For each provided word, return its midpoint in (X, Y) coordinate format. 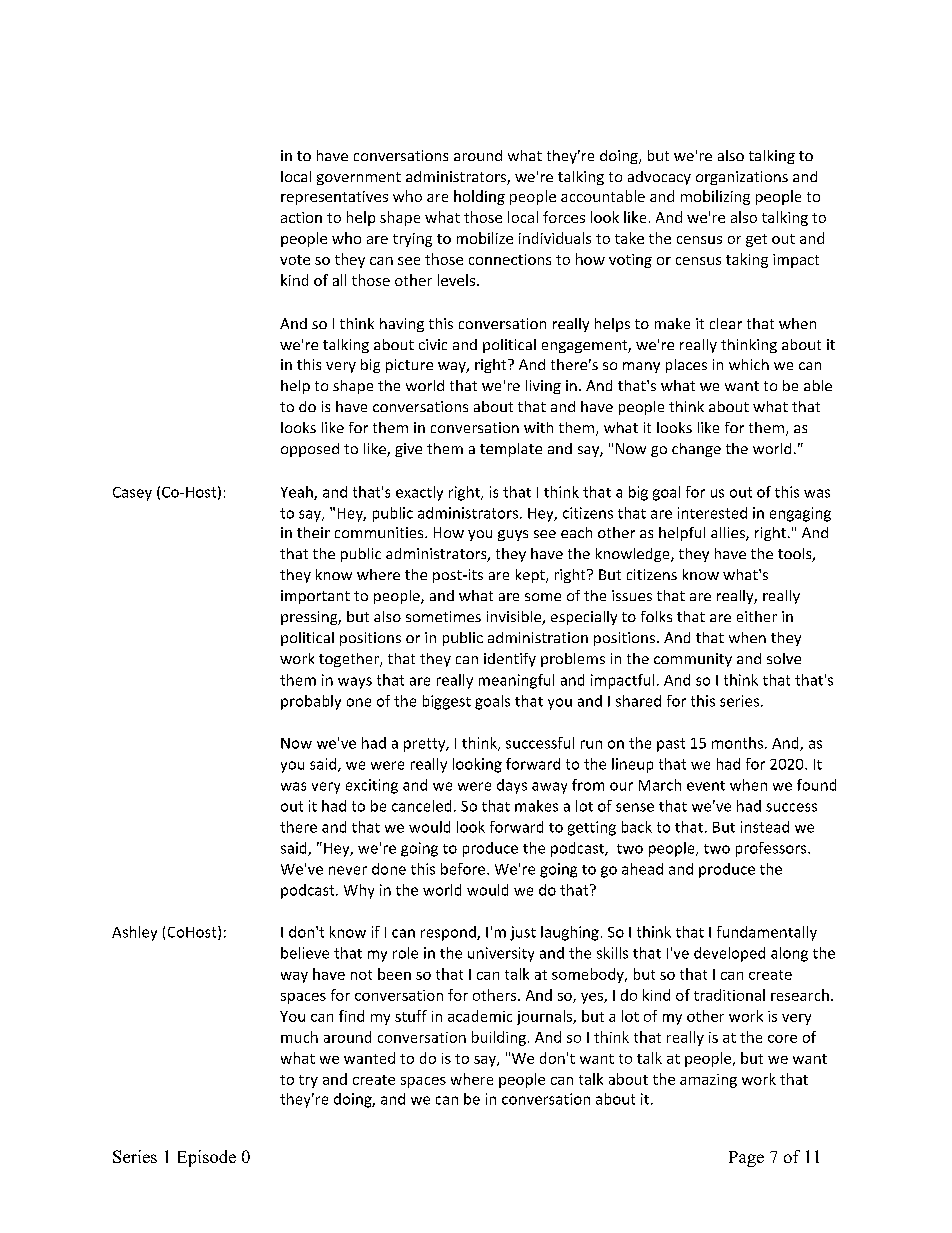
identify (510, 660)
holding (479, 197)
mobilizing (715, 197)
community (693, 660)
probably (311, 702)
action (301, 217)
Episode (207, 1158)
